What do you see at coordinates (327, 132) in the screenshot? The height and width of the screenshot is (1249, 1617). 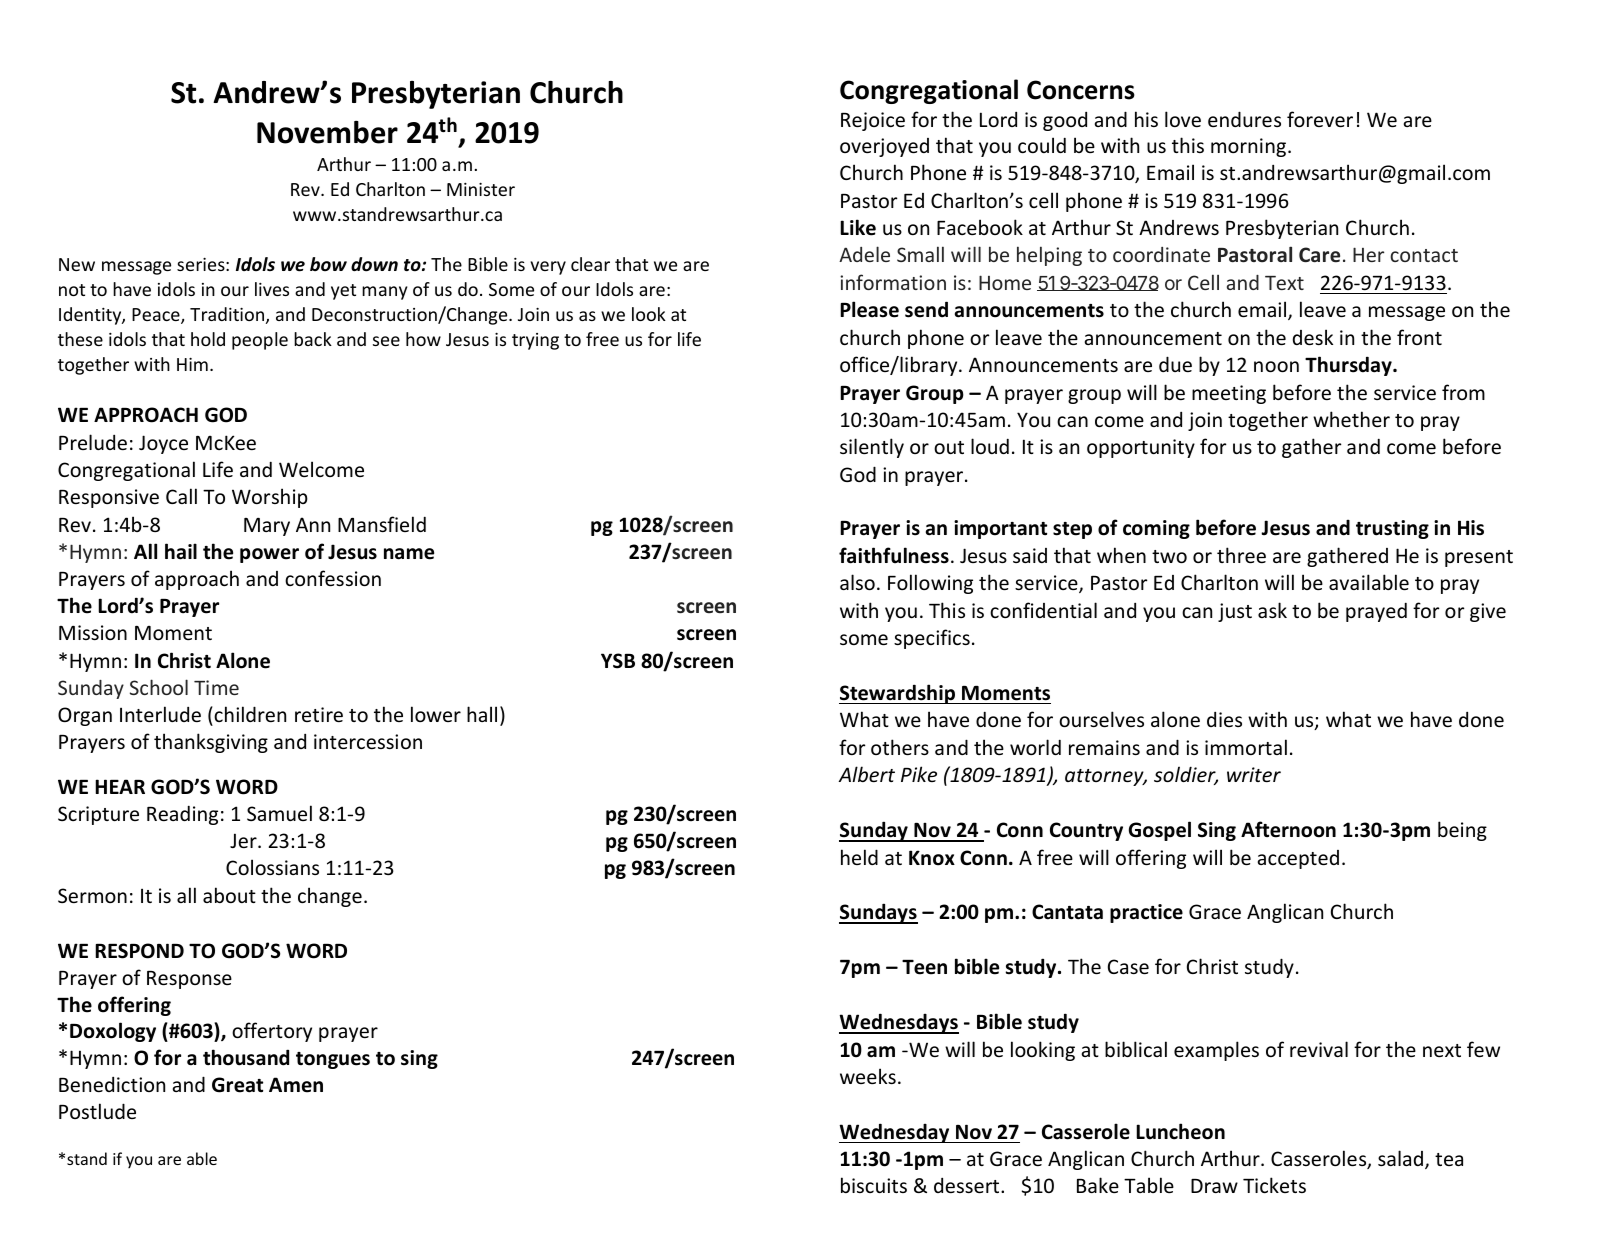 I see `November` at bounding box center [327, 132].
